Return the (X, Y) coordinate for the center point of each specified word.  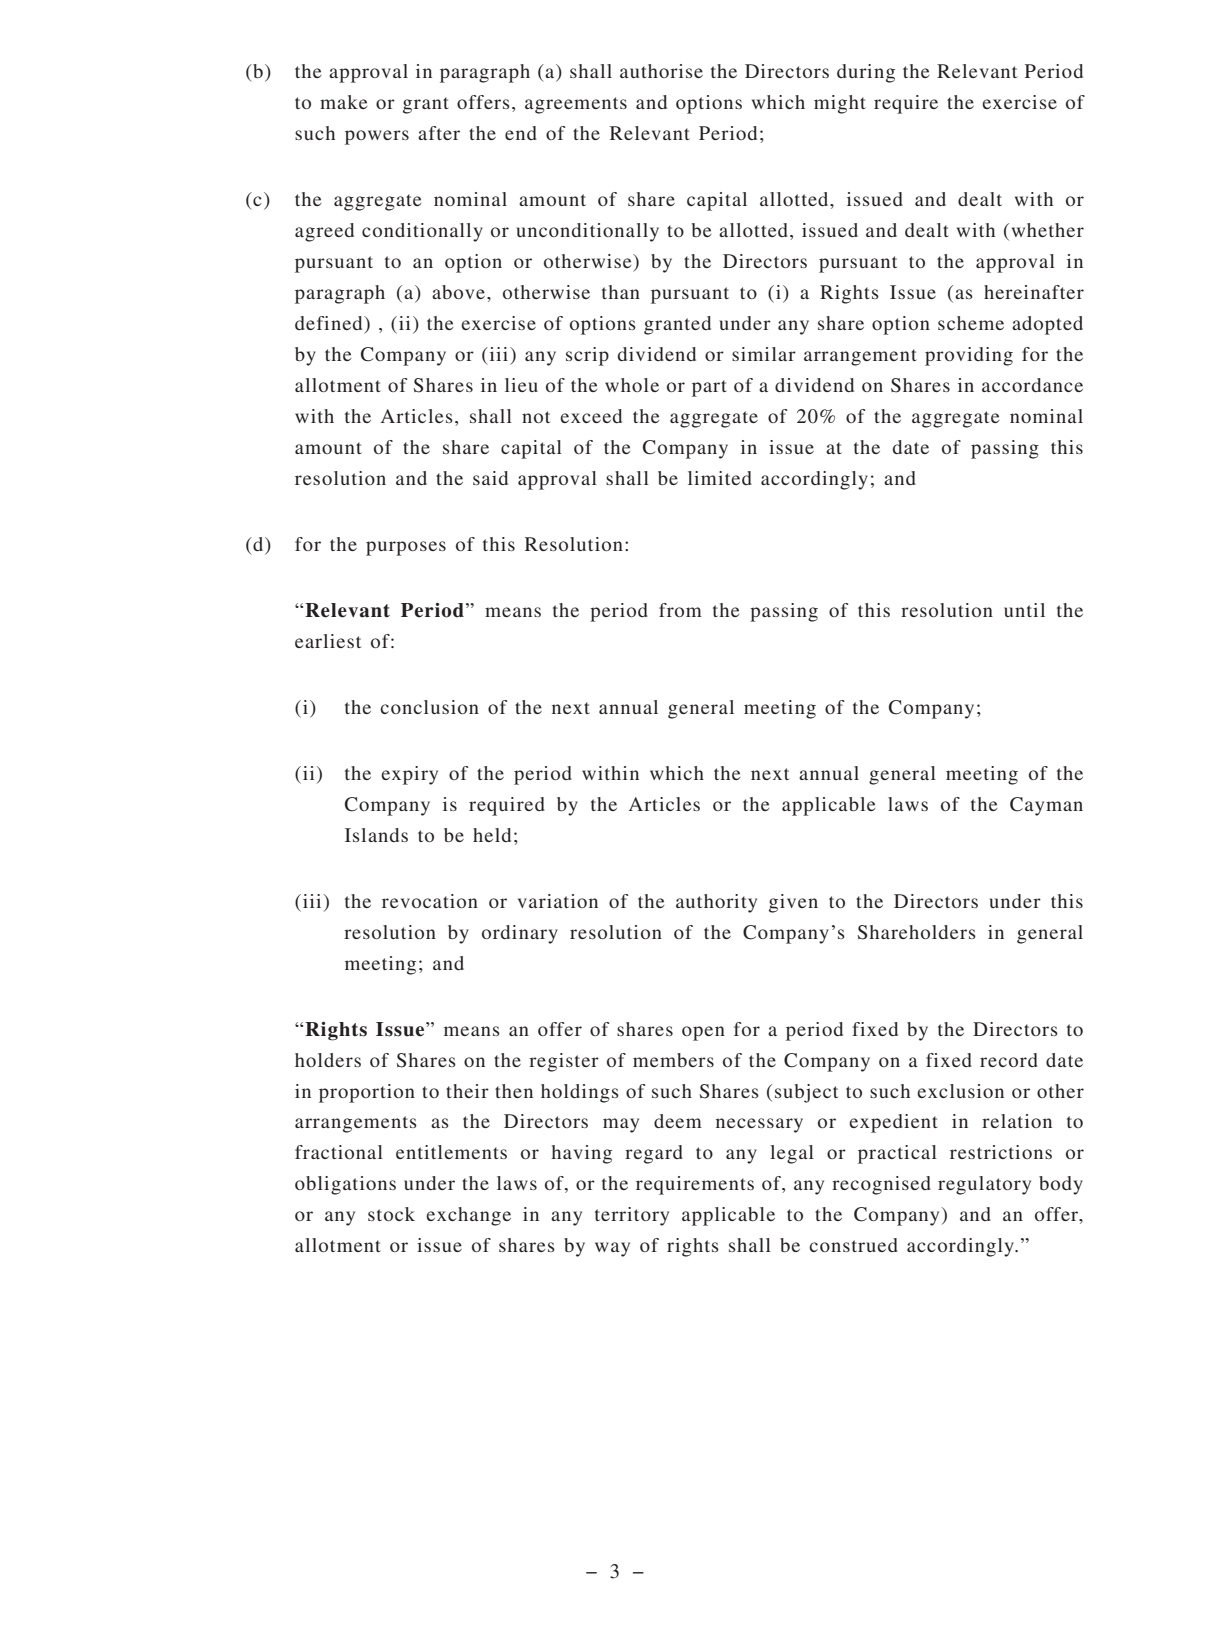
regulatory (984, 1185)
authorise (661, 71)
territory (632, 1216)
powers (377, 137)
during (866, 73)
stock (391, 1214)
